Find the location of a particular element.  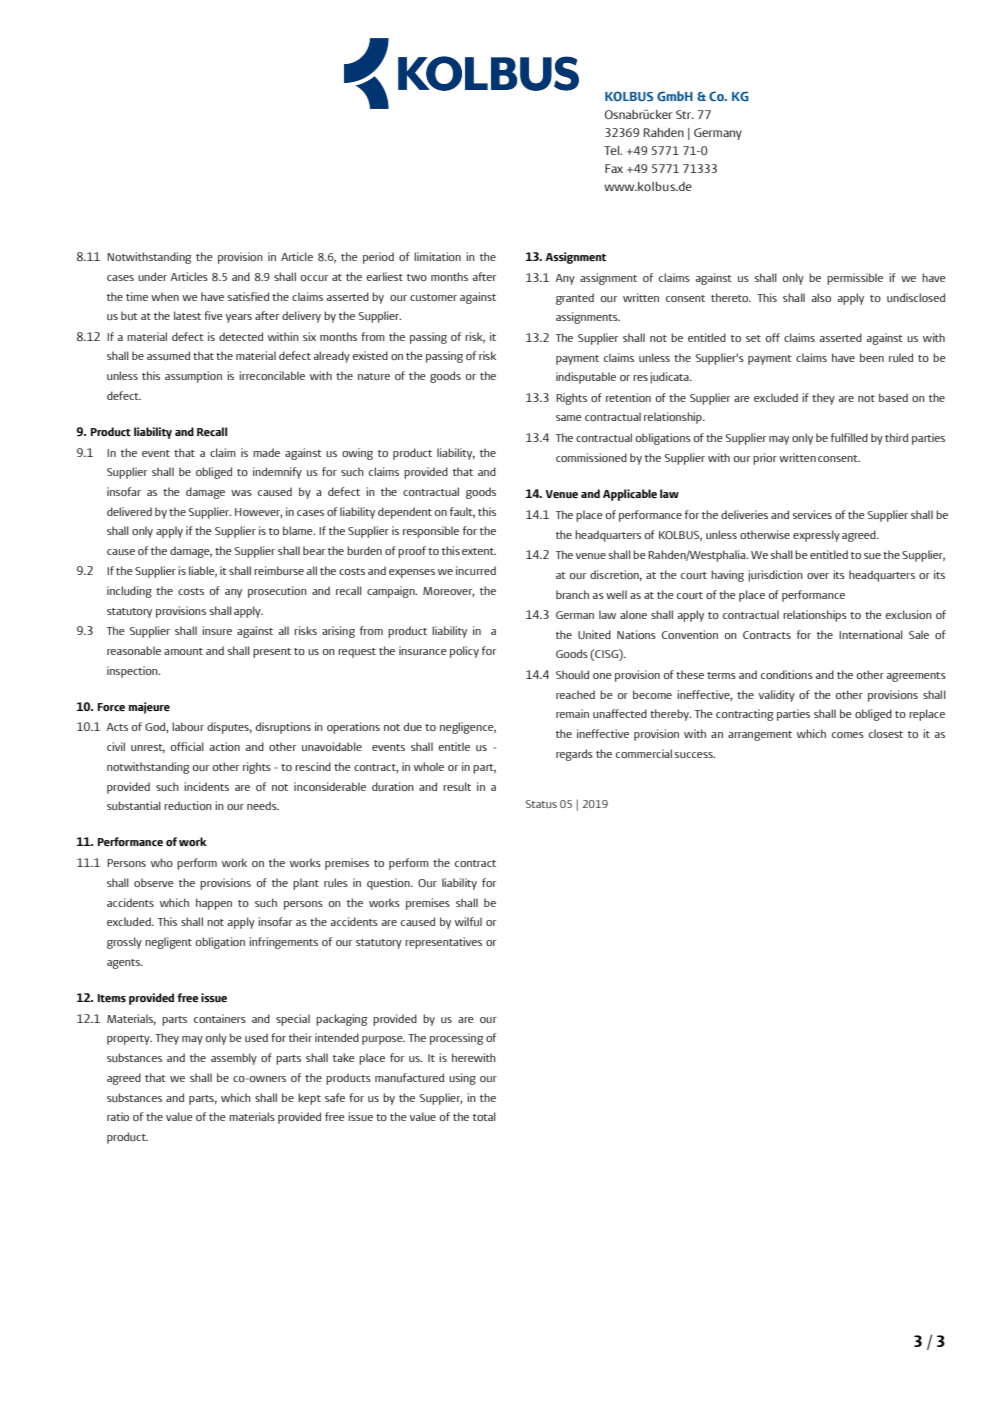

under is located at coordinates (152, 276).
